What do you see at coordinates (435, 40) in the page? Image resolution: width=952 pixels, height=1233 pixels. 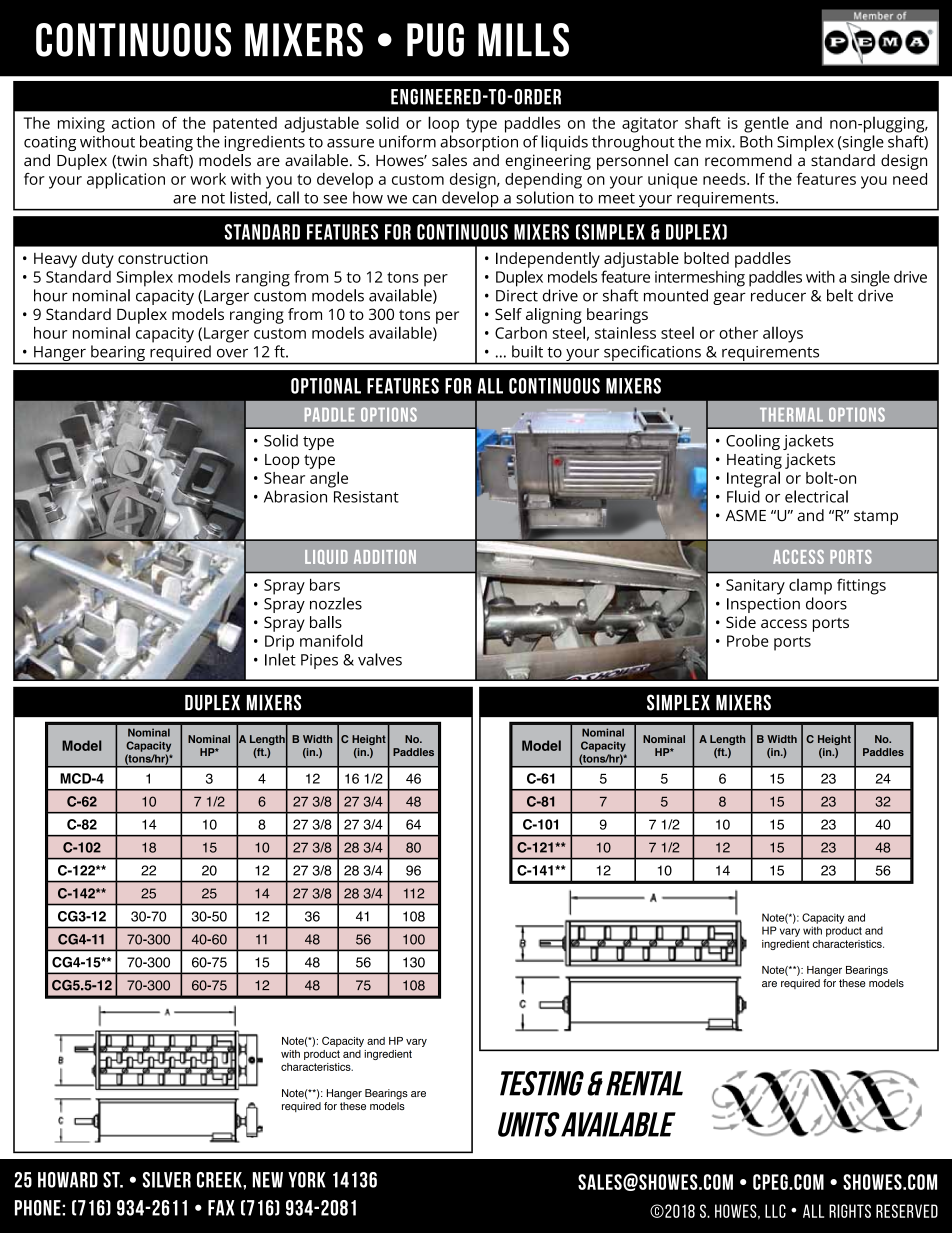 I see `pug` at bounding box center [435, 40].
